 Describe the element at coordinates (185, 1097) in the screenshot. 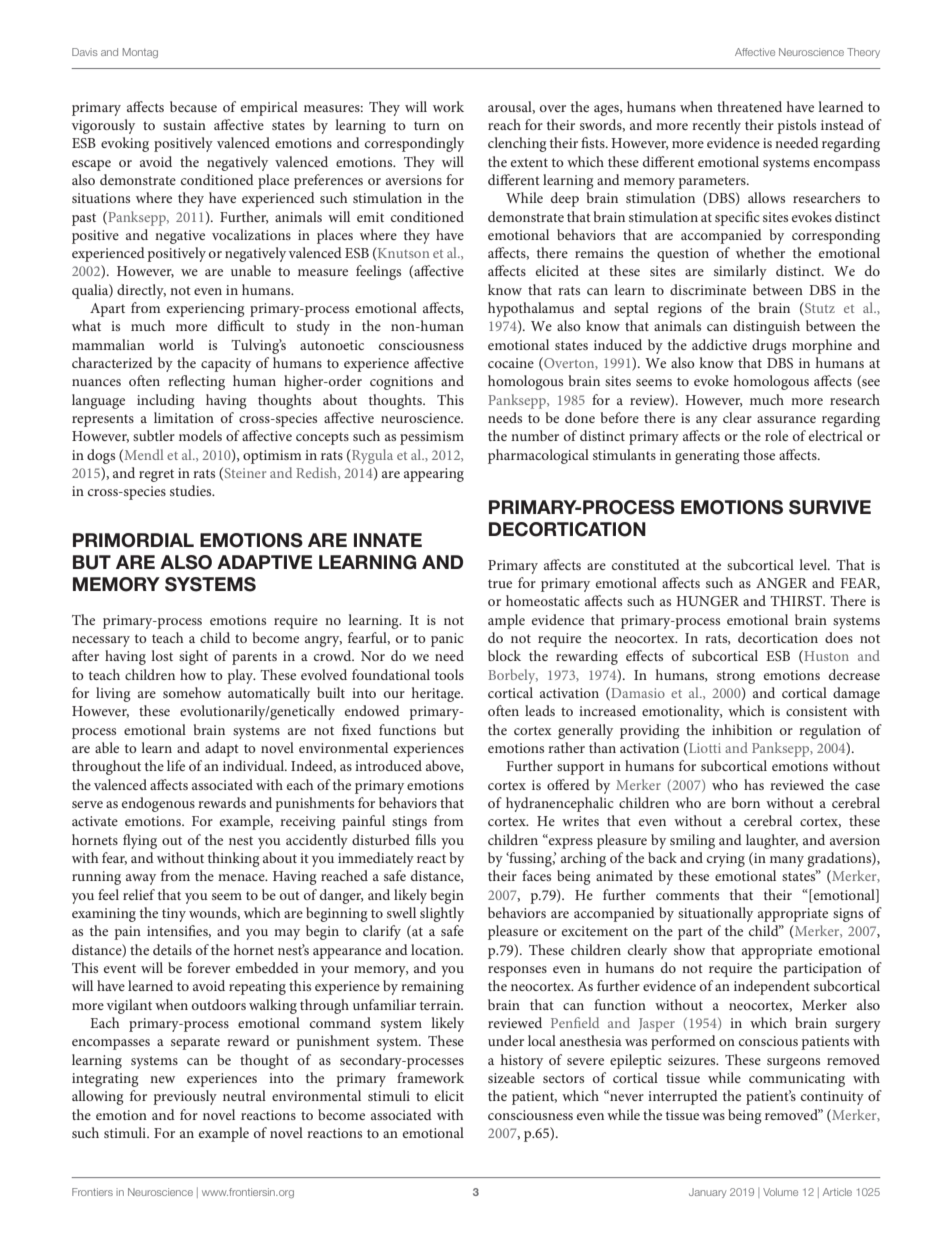

I see `previously` at that location.
